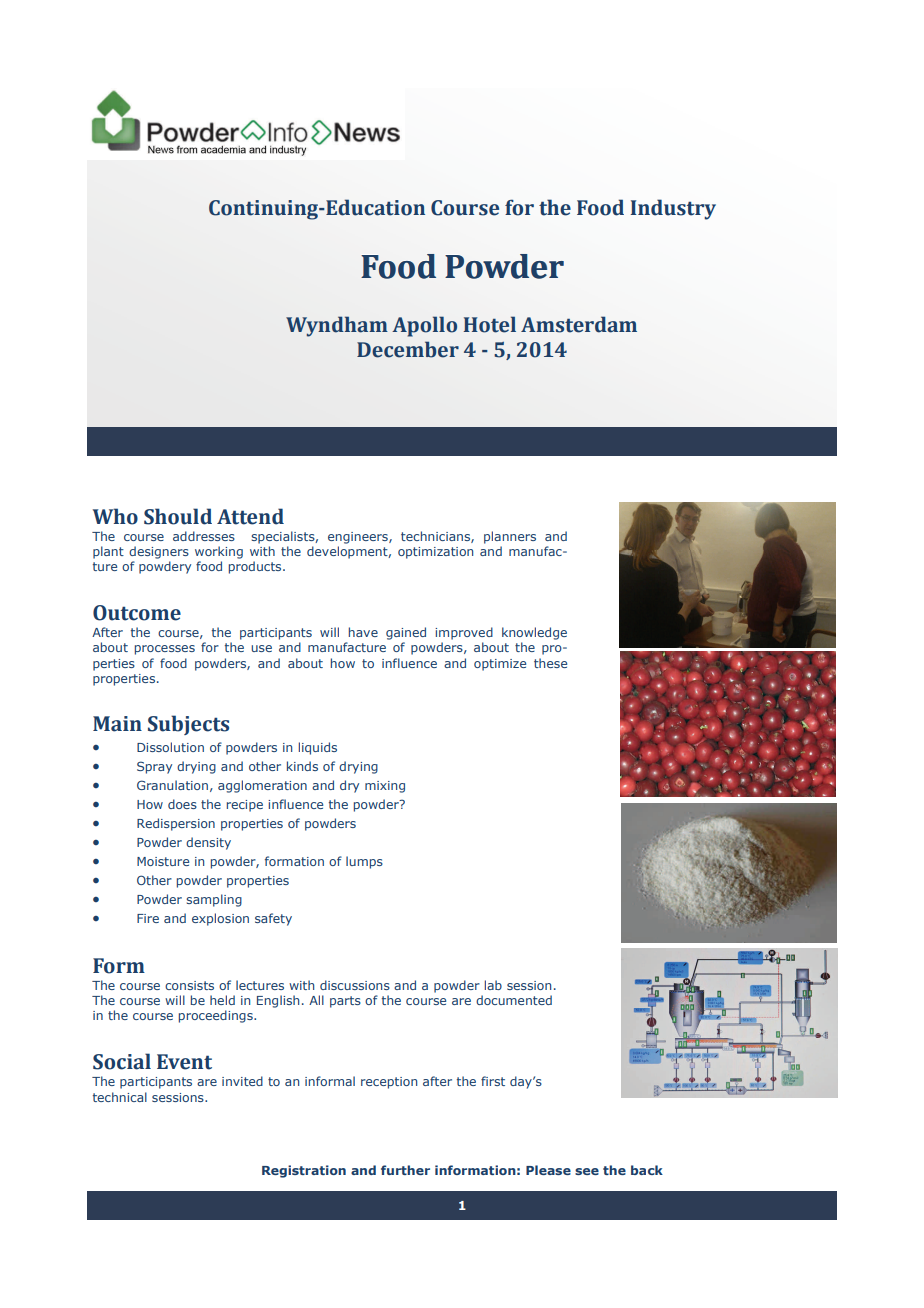 This screenshot has height=1308, width=924. I want to click on Wyndham, so click(337, 326).
